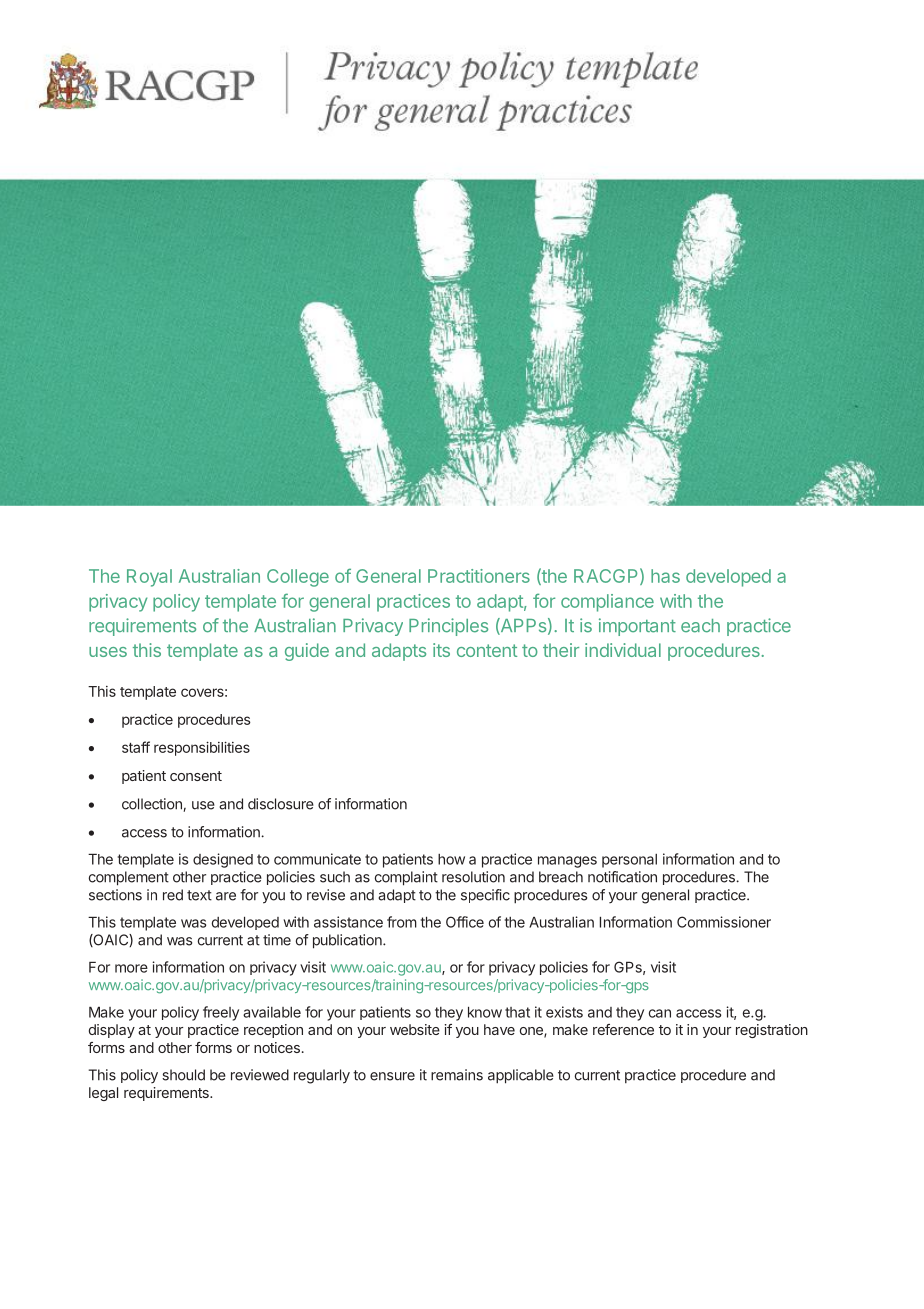  Describe the element at coordinates (465, 922) in the screenshot. I see `Office` at that location.
